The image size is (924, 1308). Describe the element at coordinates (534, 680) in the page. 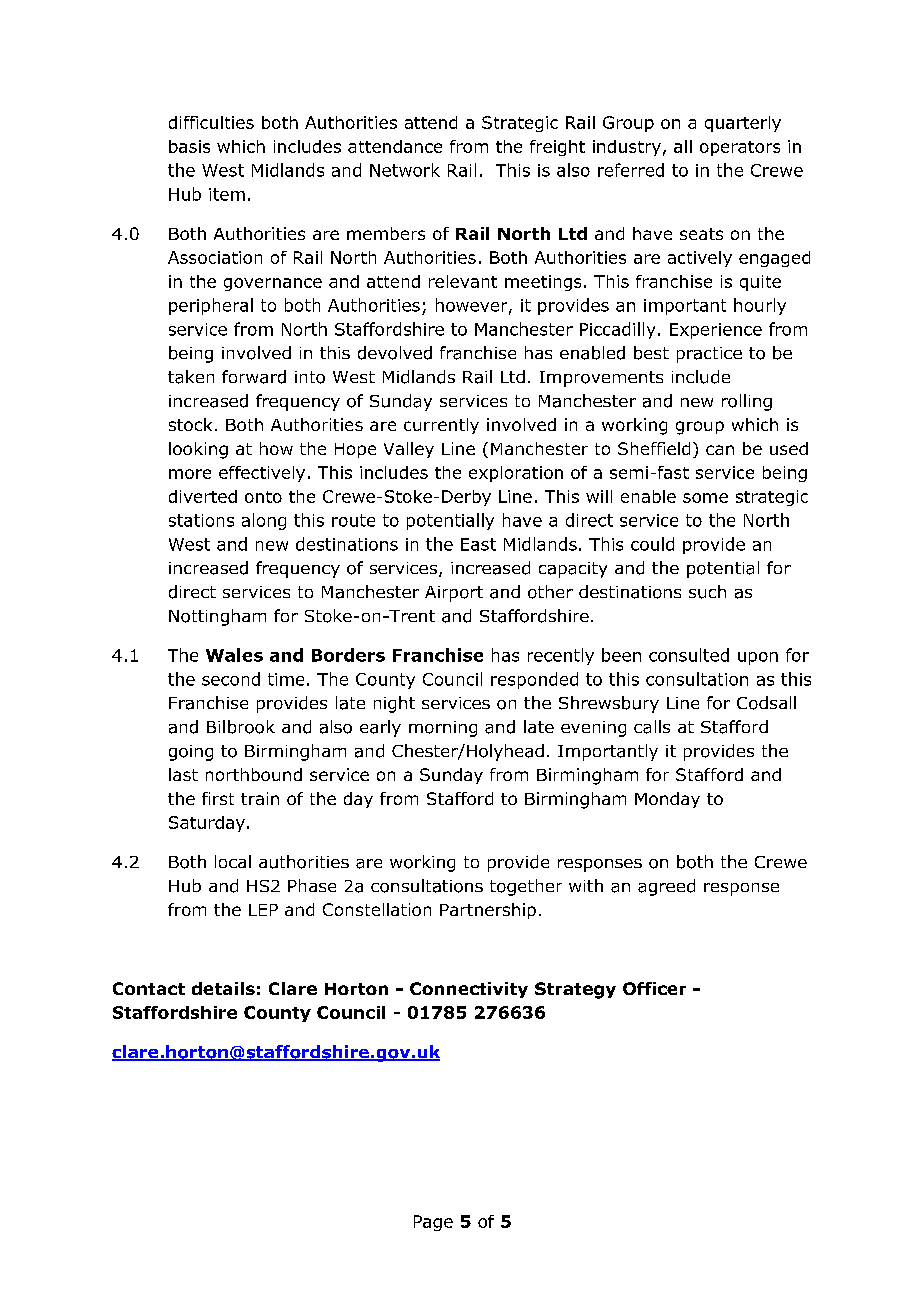

I see `responded` at that location.
